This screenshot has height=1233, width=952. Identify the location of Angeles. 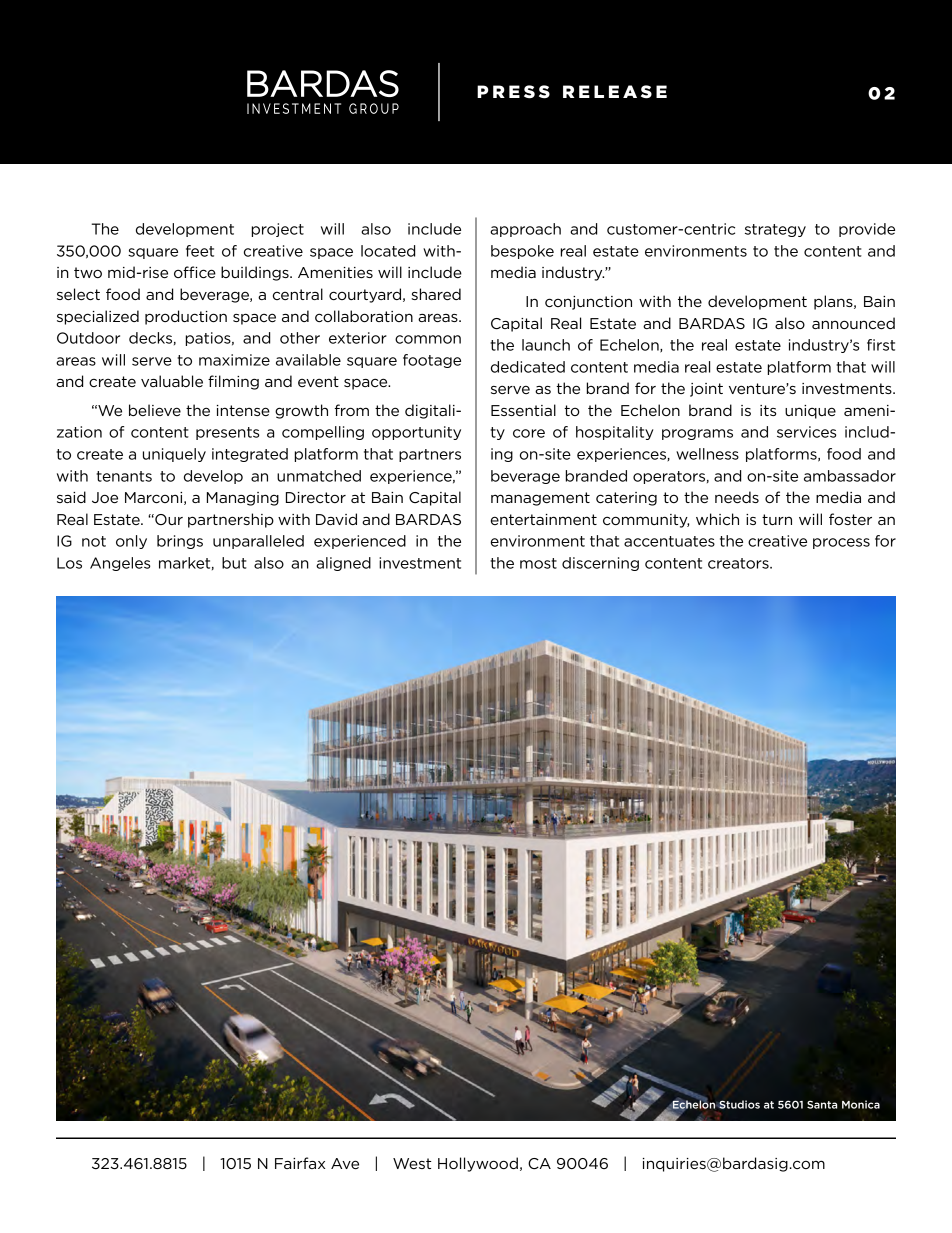
(120, 564).
